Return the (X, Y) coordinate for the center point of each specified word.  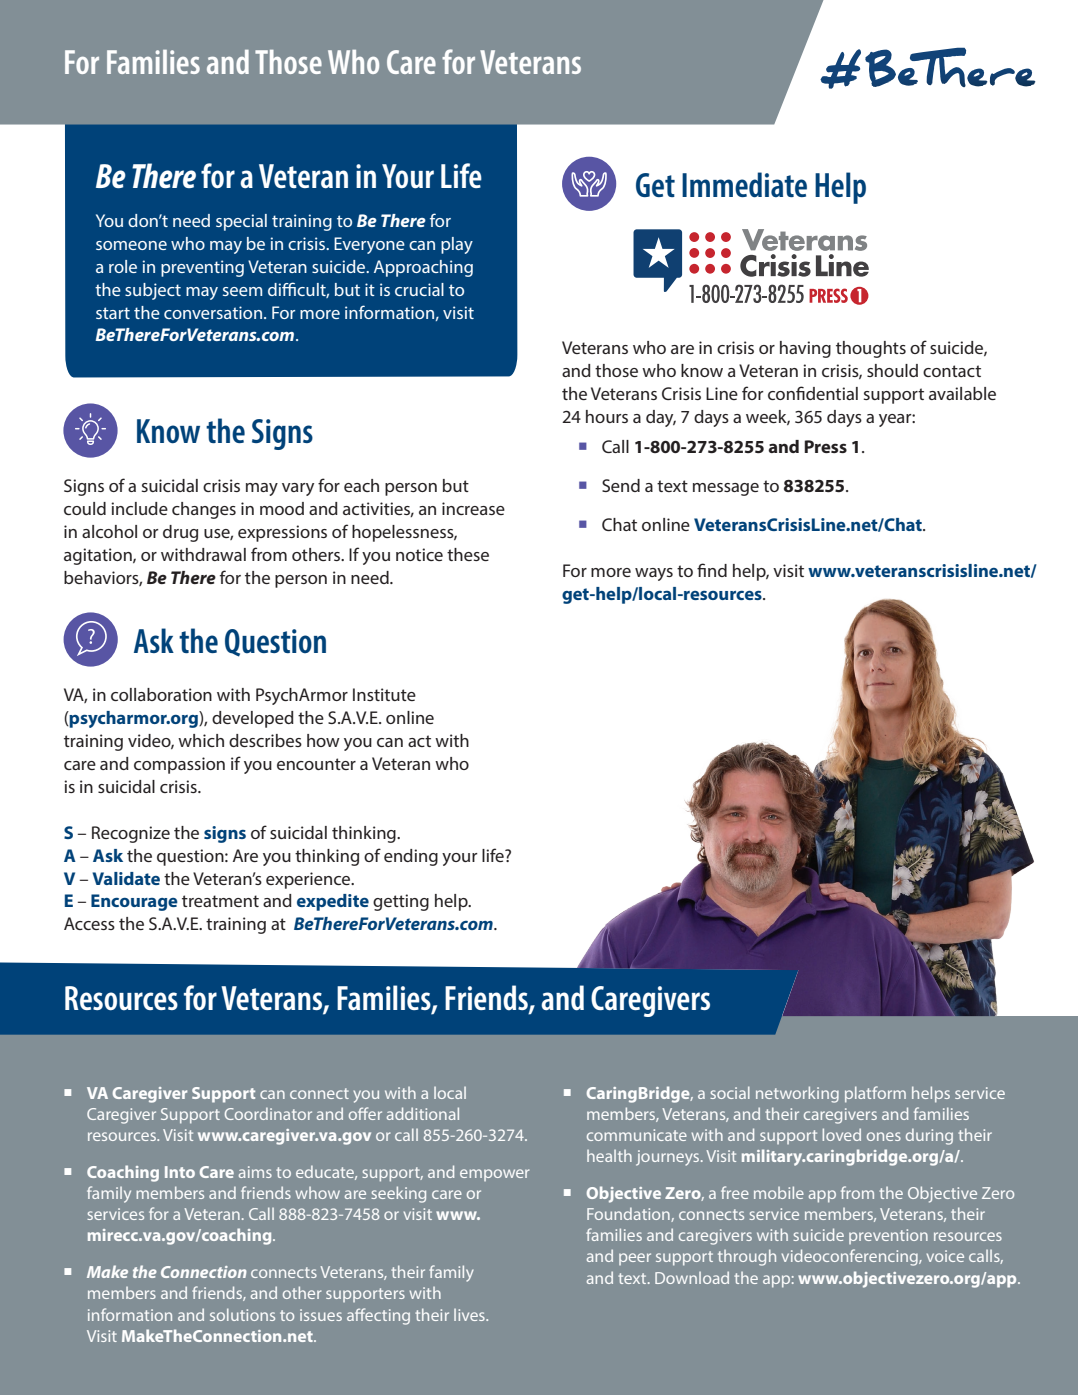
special (241, 222)
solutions (242, 1314)
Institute (384, 694)
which (201, 740)
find (712, 570)
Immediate (744, 185)
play (457, 245)
